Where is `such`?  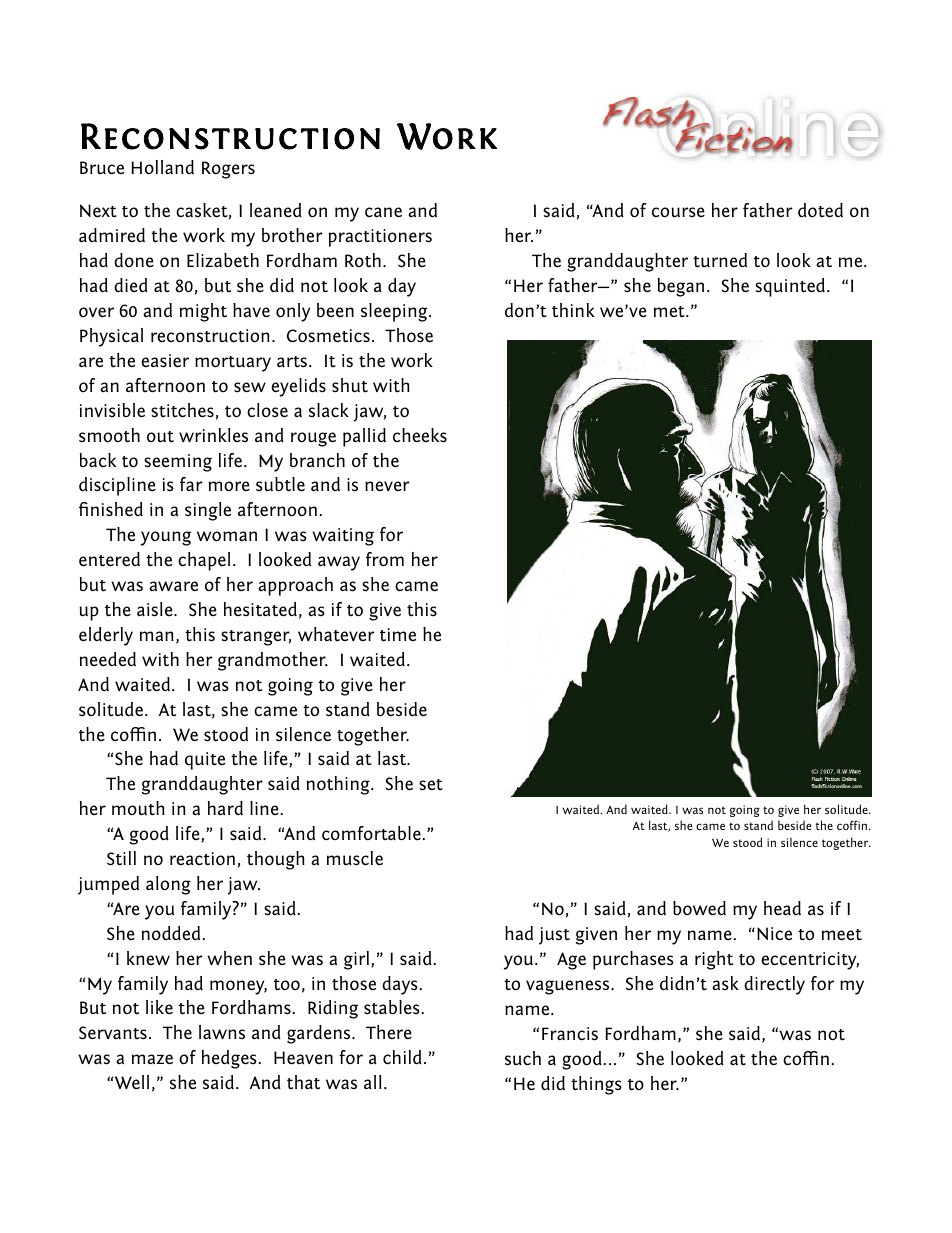
such is located at coordinates (523, 1058).
